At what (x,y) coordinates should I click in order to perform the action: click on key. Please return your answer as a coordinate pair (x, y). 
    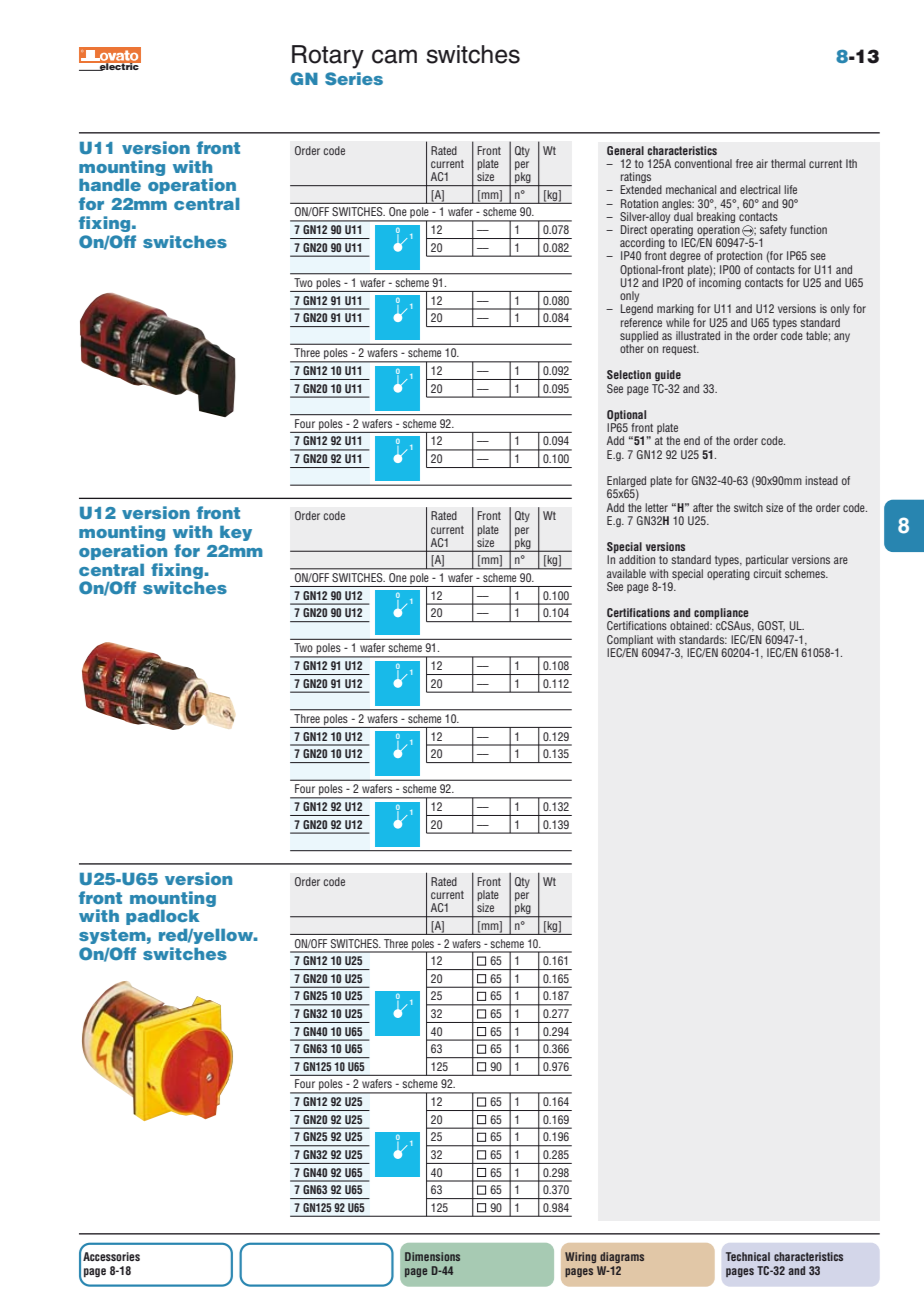
    Looking at the image, I should click on (236, 533).
